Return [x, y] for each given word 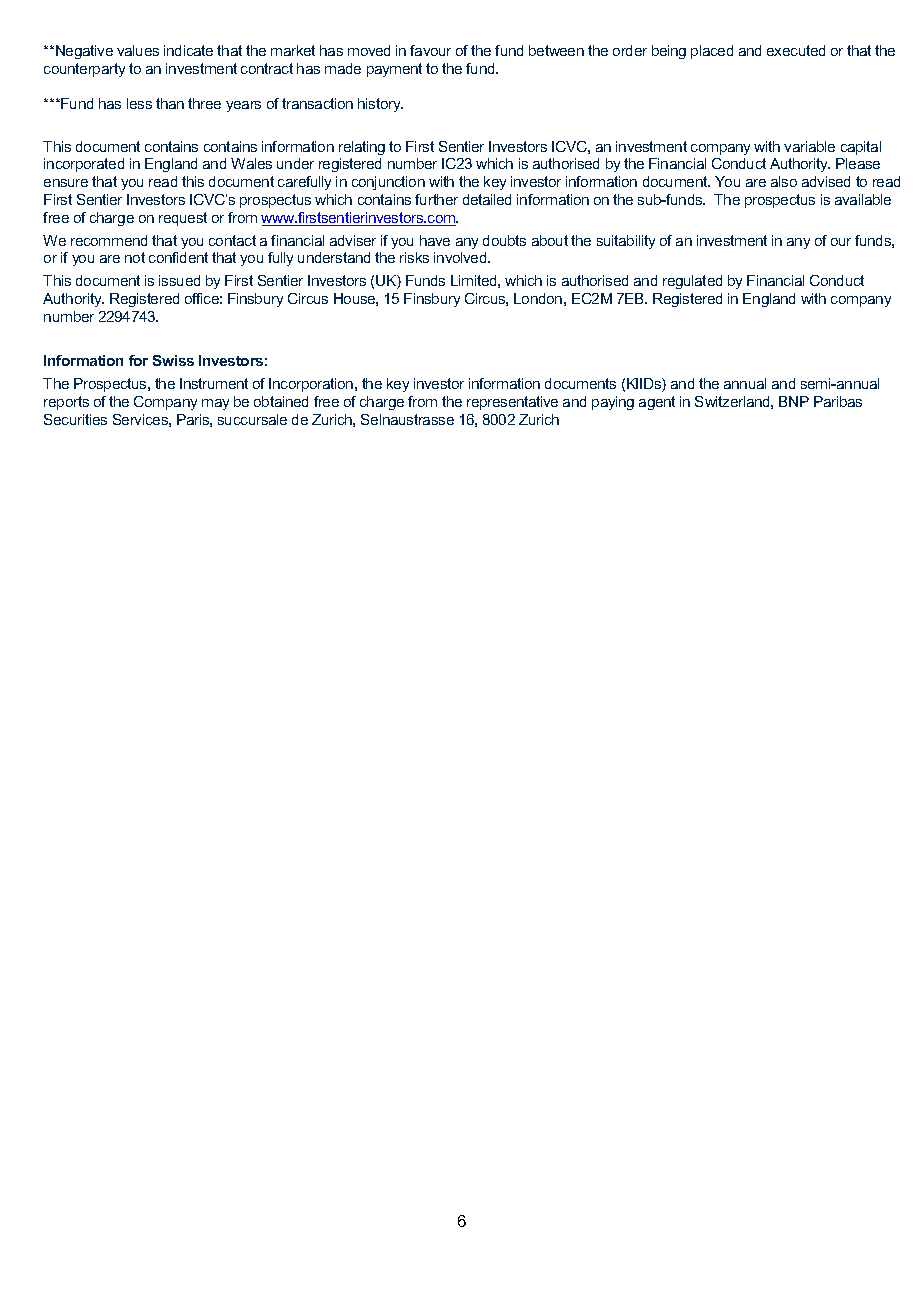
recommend [109, 240]
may [215, 404]
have [435, 240]
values [138, 50]
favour [430, 50]
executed [796, 50]
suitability [626, 242]
